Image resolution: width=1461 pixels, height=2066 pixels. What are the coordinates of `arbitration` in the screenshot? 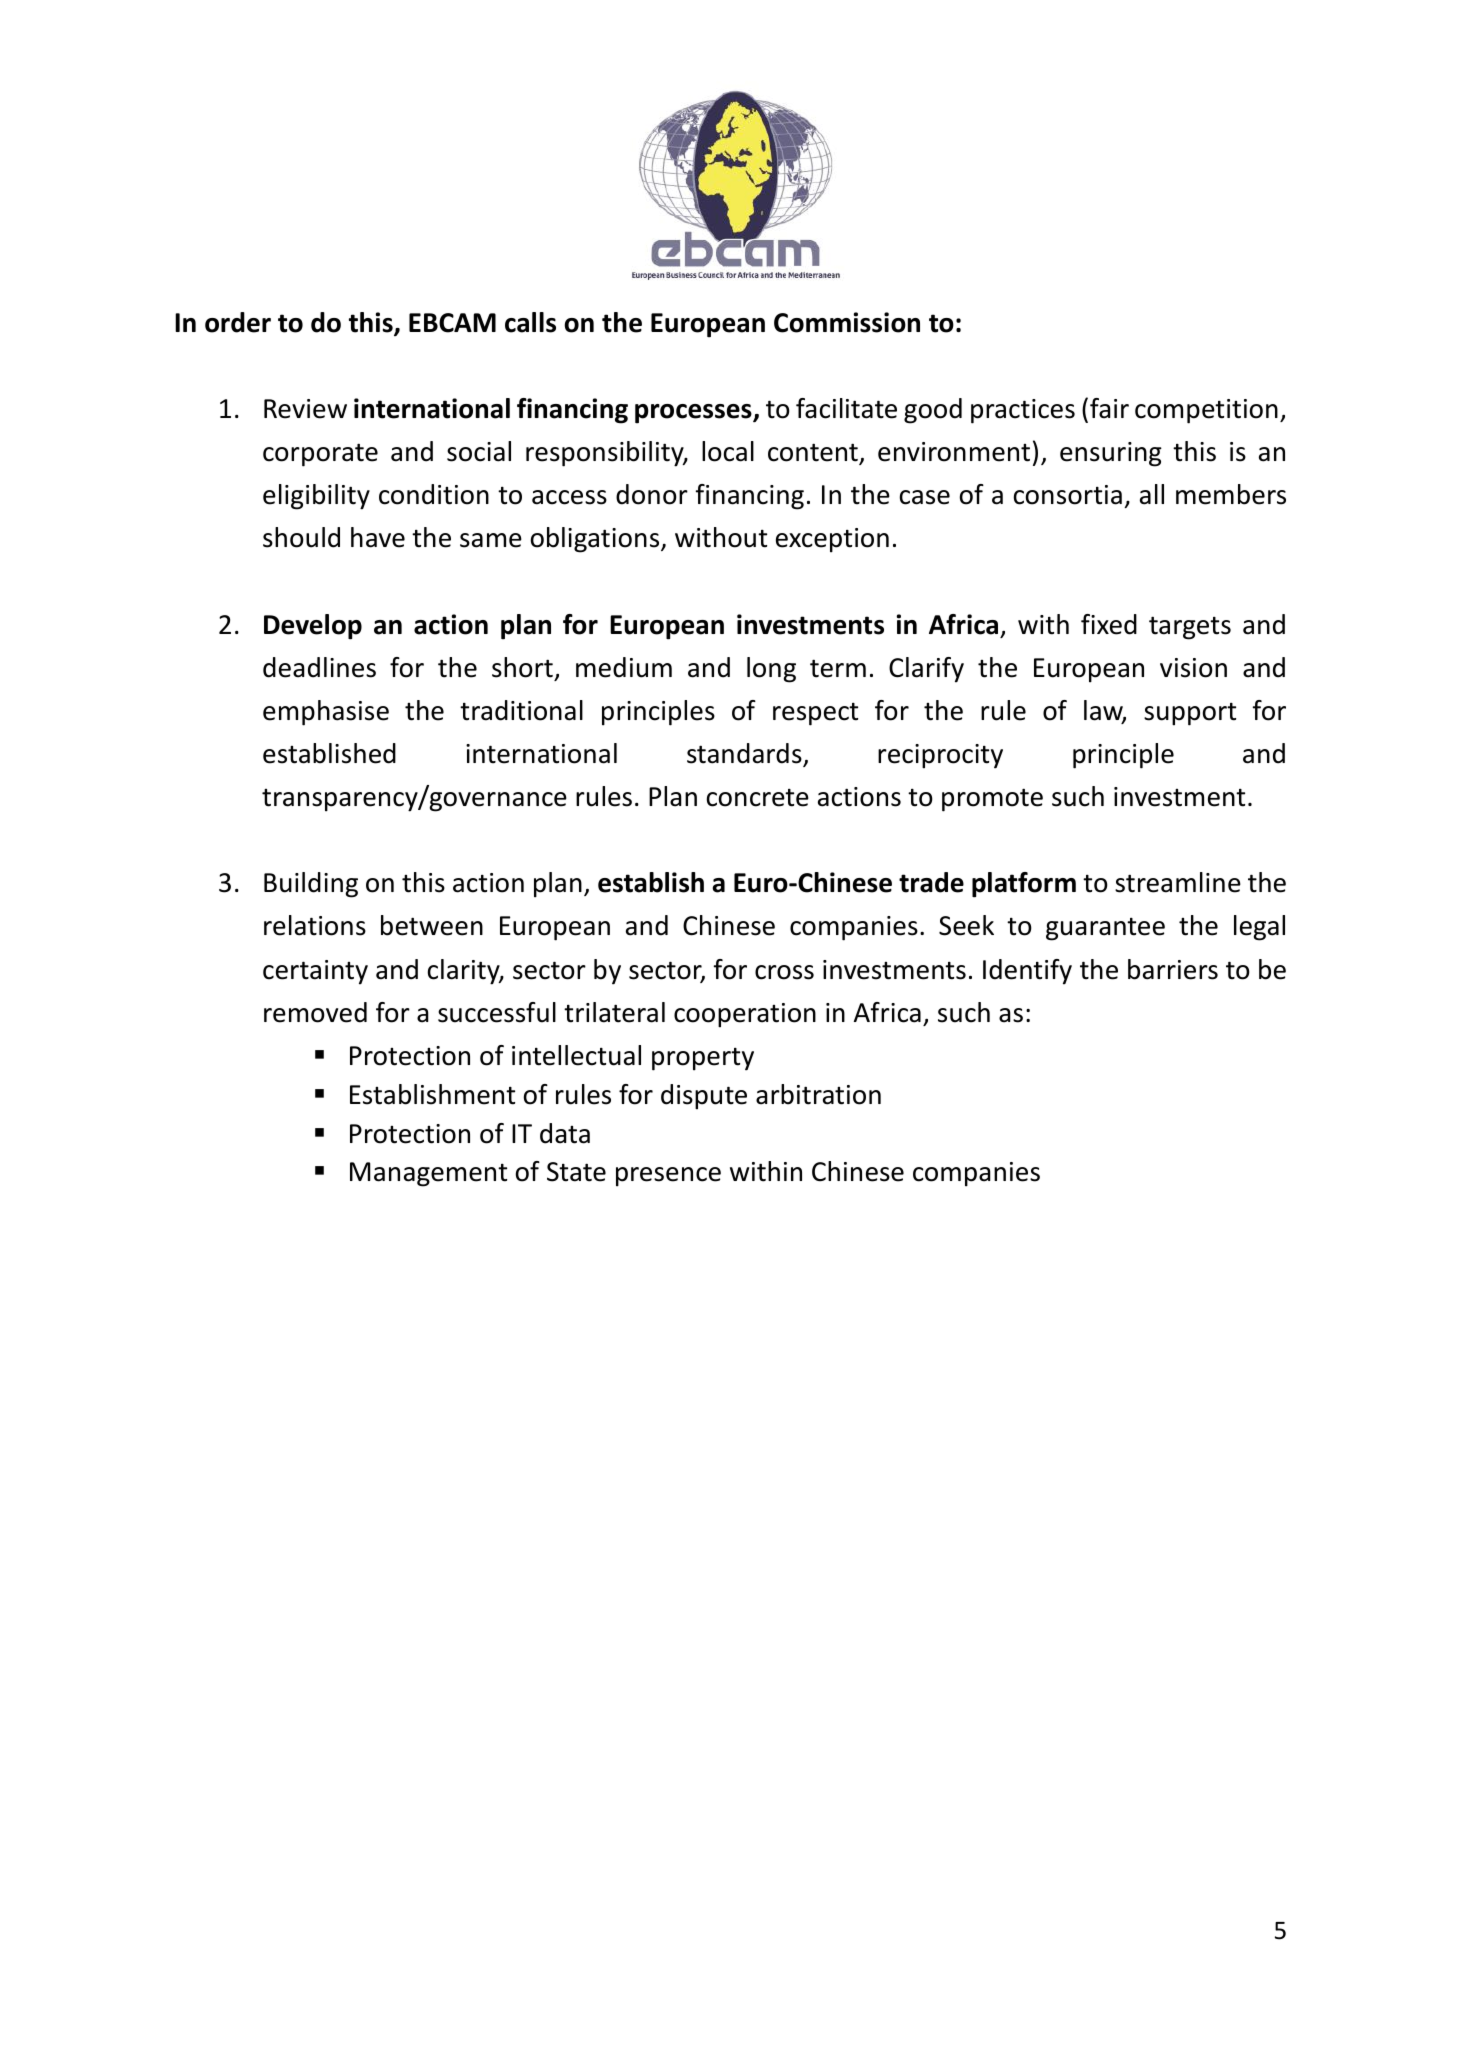 It's located at (818, 1094).
